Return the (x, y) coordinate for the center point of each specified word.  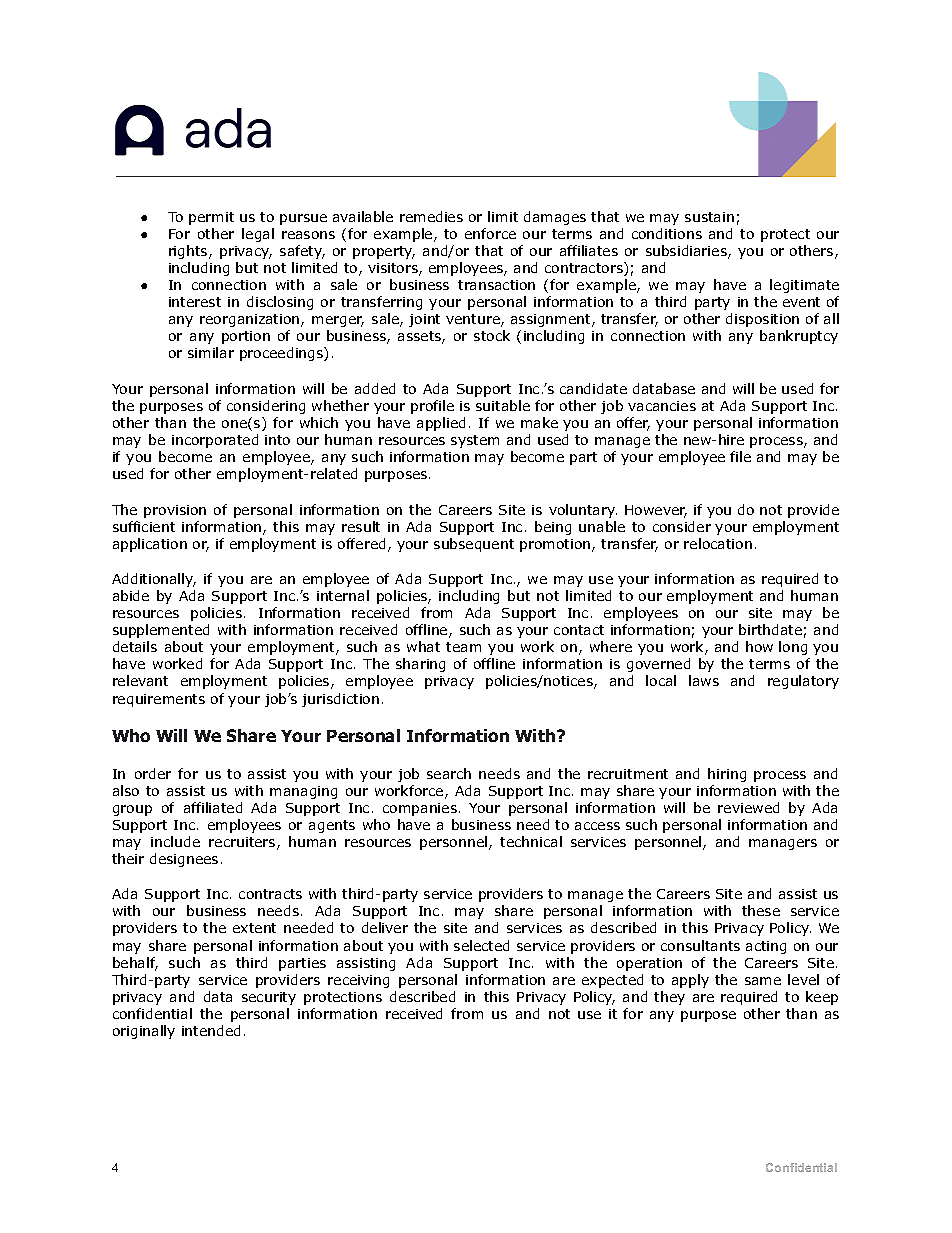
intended (211, 1030)
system (475, 441)
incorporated (215, 441)
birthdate (770, 629)
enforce (490, 233)
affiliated (213, 807)
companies (420, 809)
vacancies (662, 406)
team (463, 647)
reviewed (748, 807)
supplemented (161, 631)
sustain (709, 217)
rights (189, 252)
